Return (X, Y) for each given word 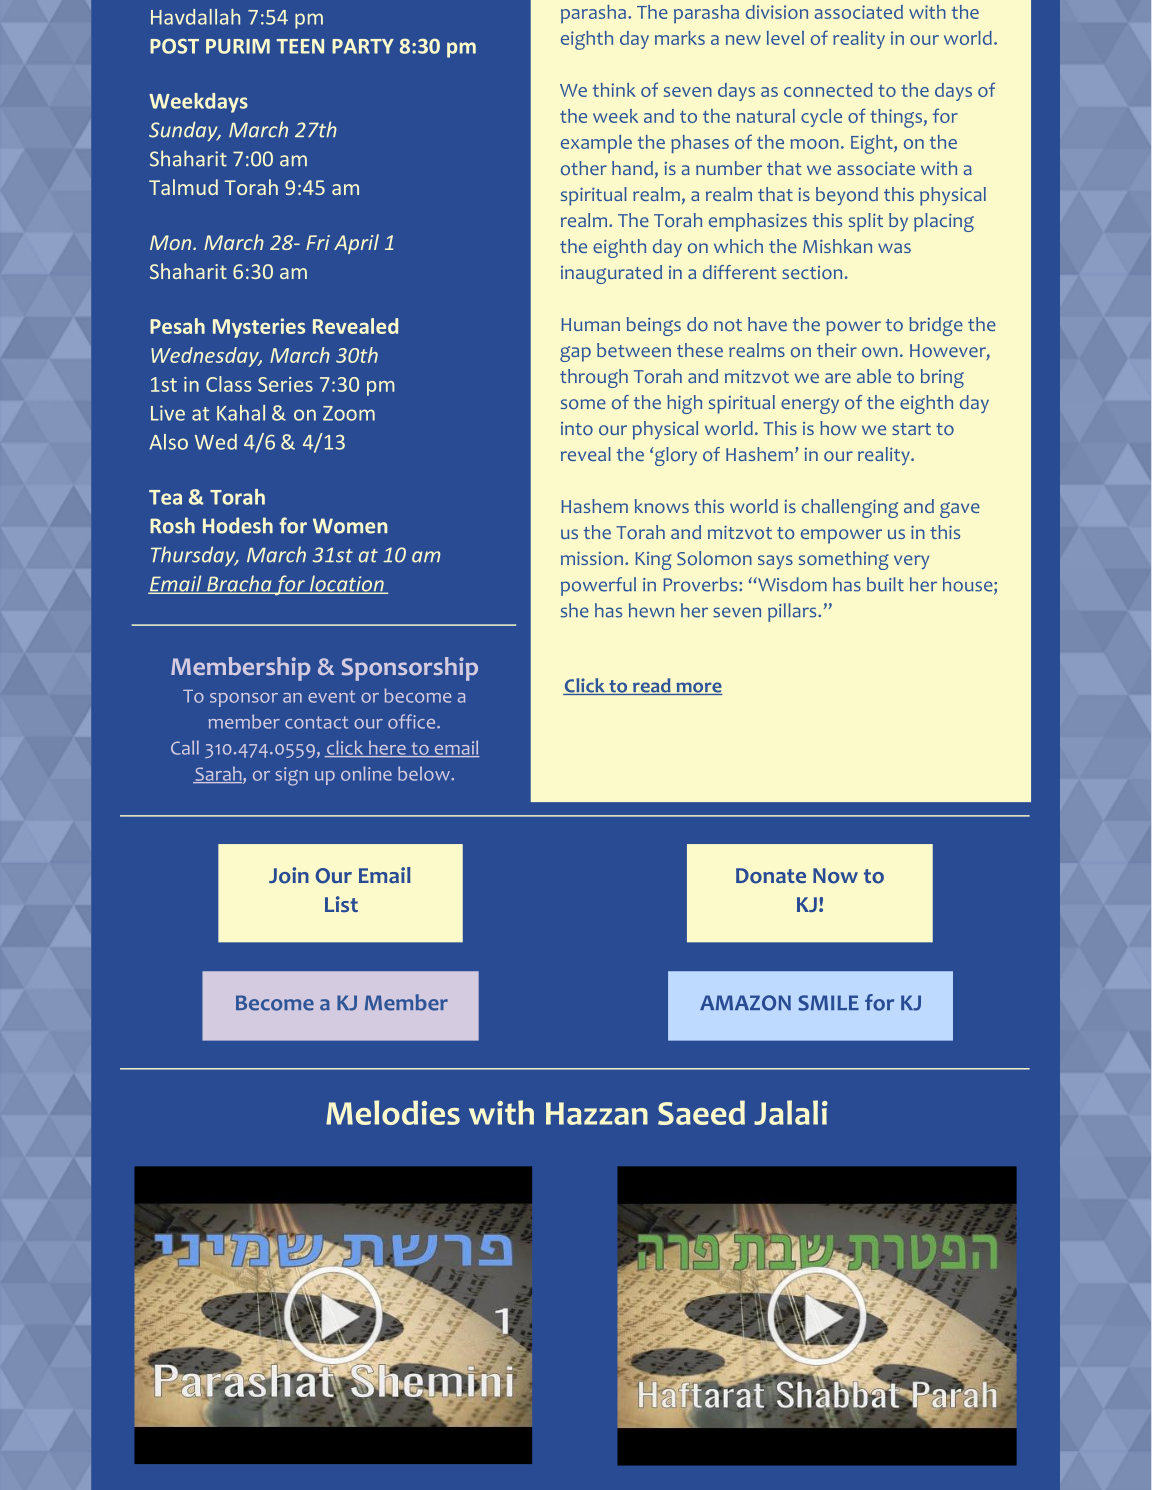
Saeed (701, 1112)
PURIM (238, 46)
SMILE (828, 1003)
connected (828, 90)
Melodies (393, 1112)
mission (592, 558)
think (614, 90)
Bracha (239, 584)
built (885, 584)
